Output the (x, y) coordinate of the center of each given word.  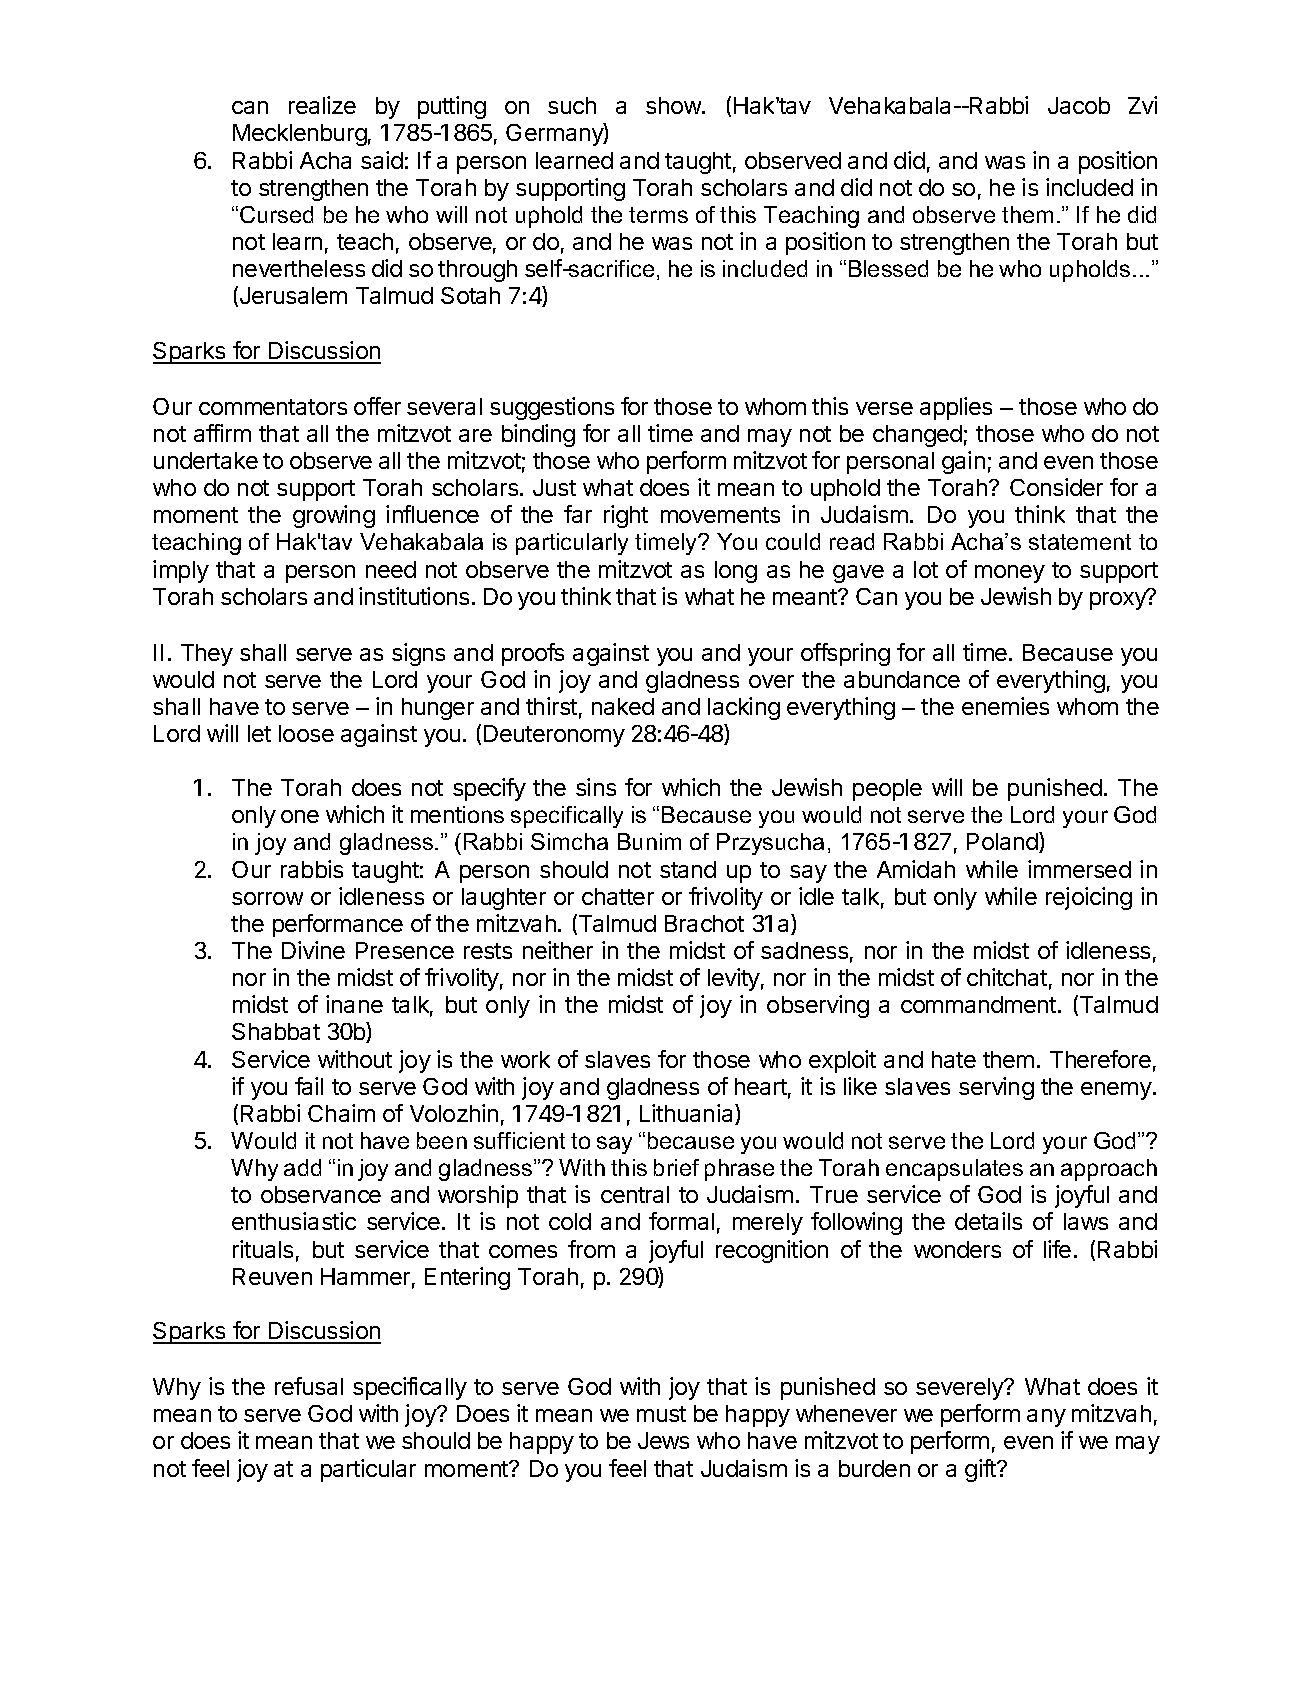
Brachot (704, 923)
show (674, 105)
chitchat (1007, 977)
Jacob (1079, 105)
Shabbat (276, 1031)
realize (322, 105)
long (736, 572)
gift (981, 1470)
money (1010, 574)
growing (334, 516)
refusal (309, 1386)
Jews (663, 1440)
